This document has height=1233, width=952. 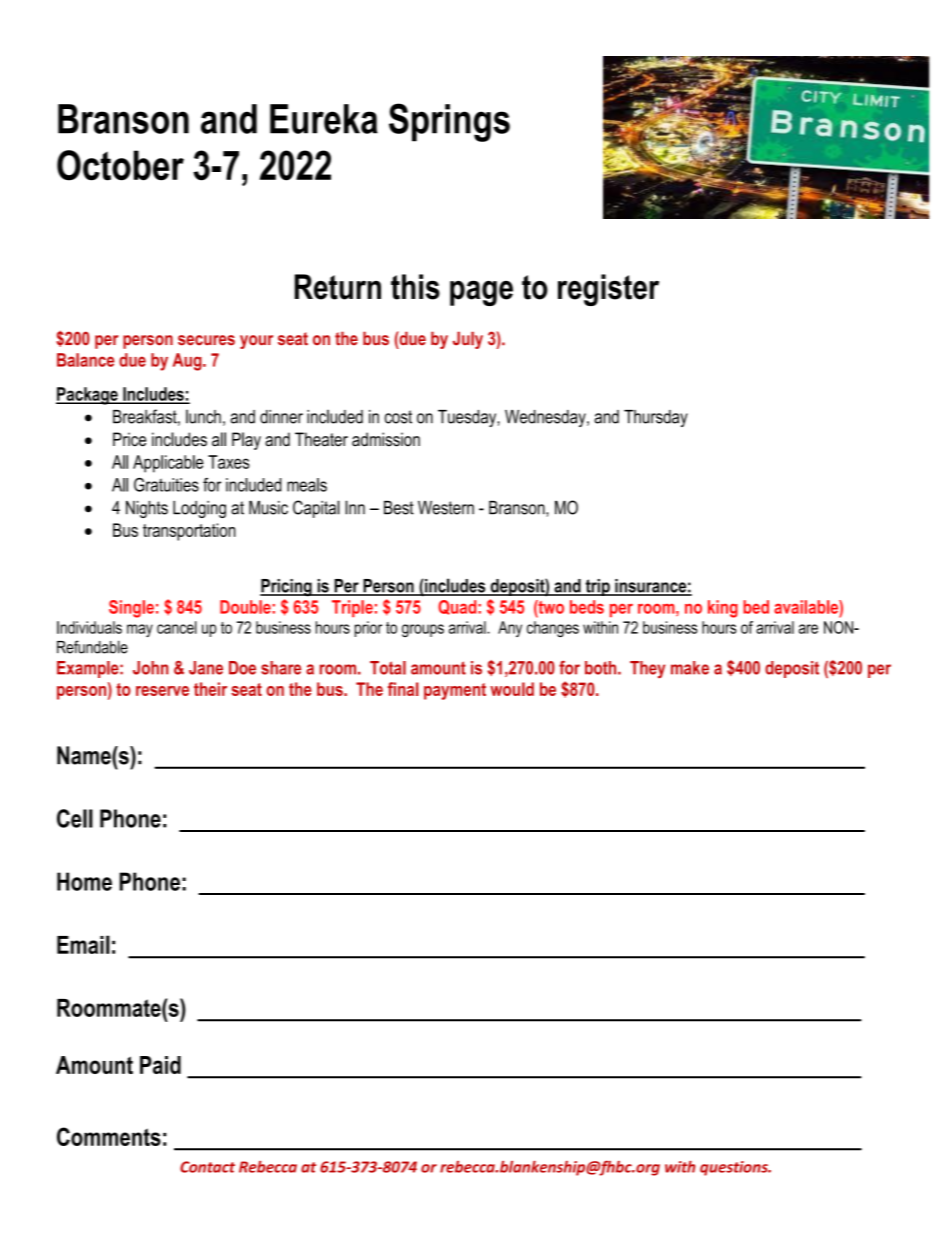 What do you see at coordinates (399, 508) in the document?
I see `Best` at bounding box center [399, 508].
